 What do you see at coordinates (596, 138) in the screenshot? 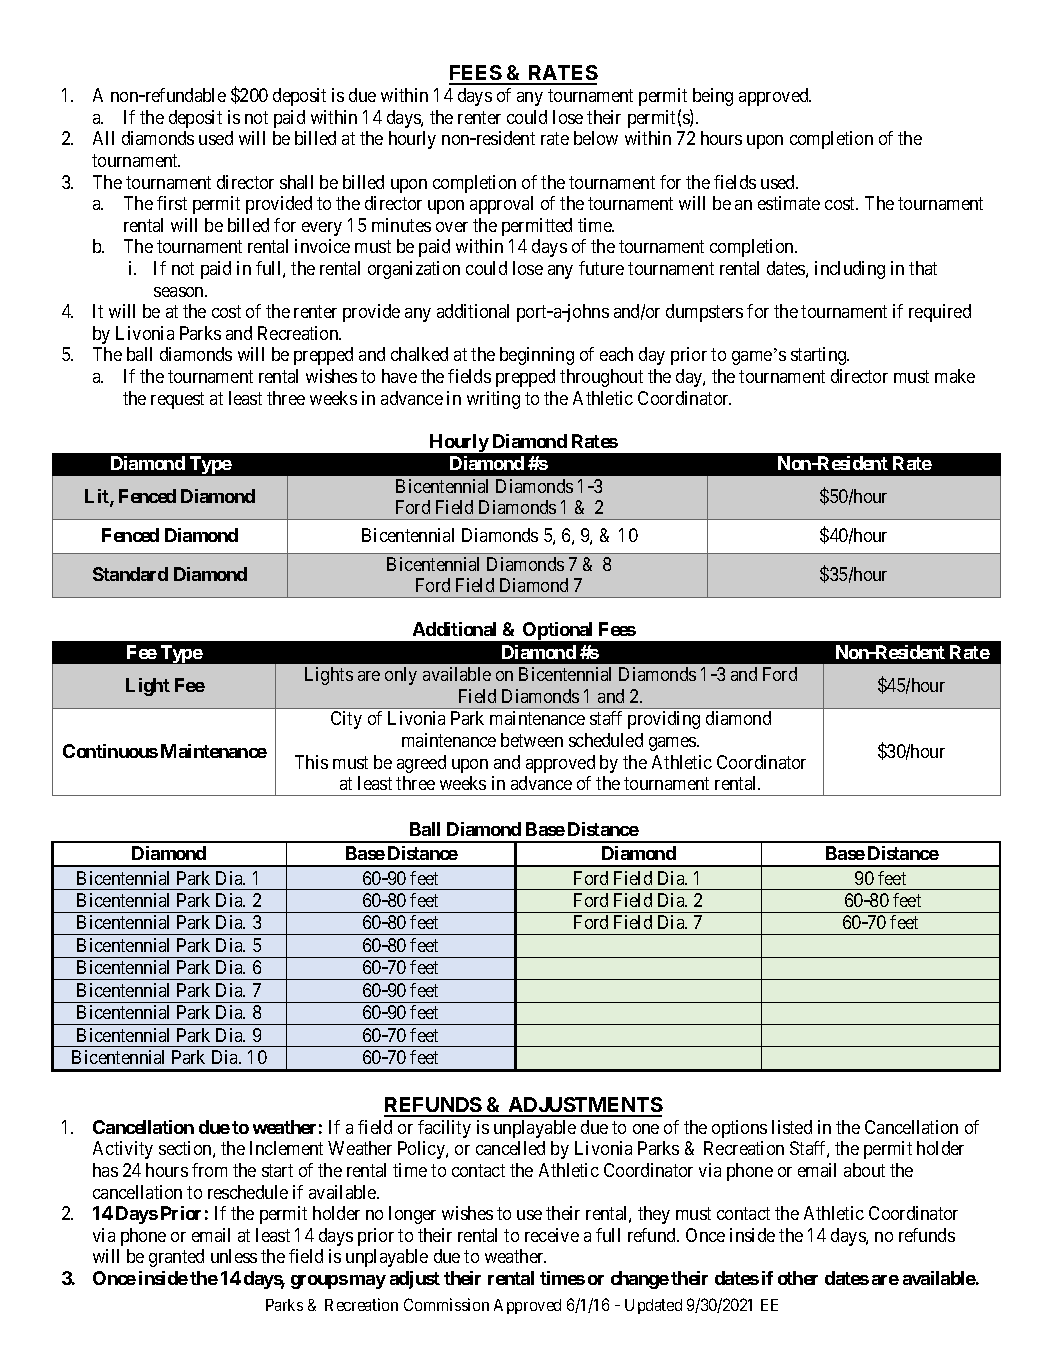
I see `below` at bounding box center [596, 138].
